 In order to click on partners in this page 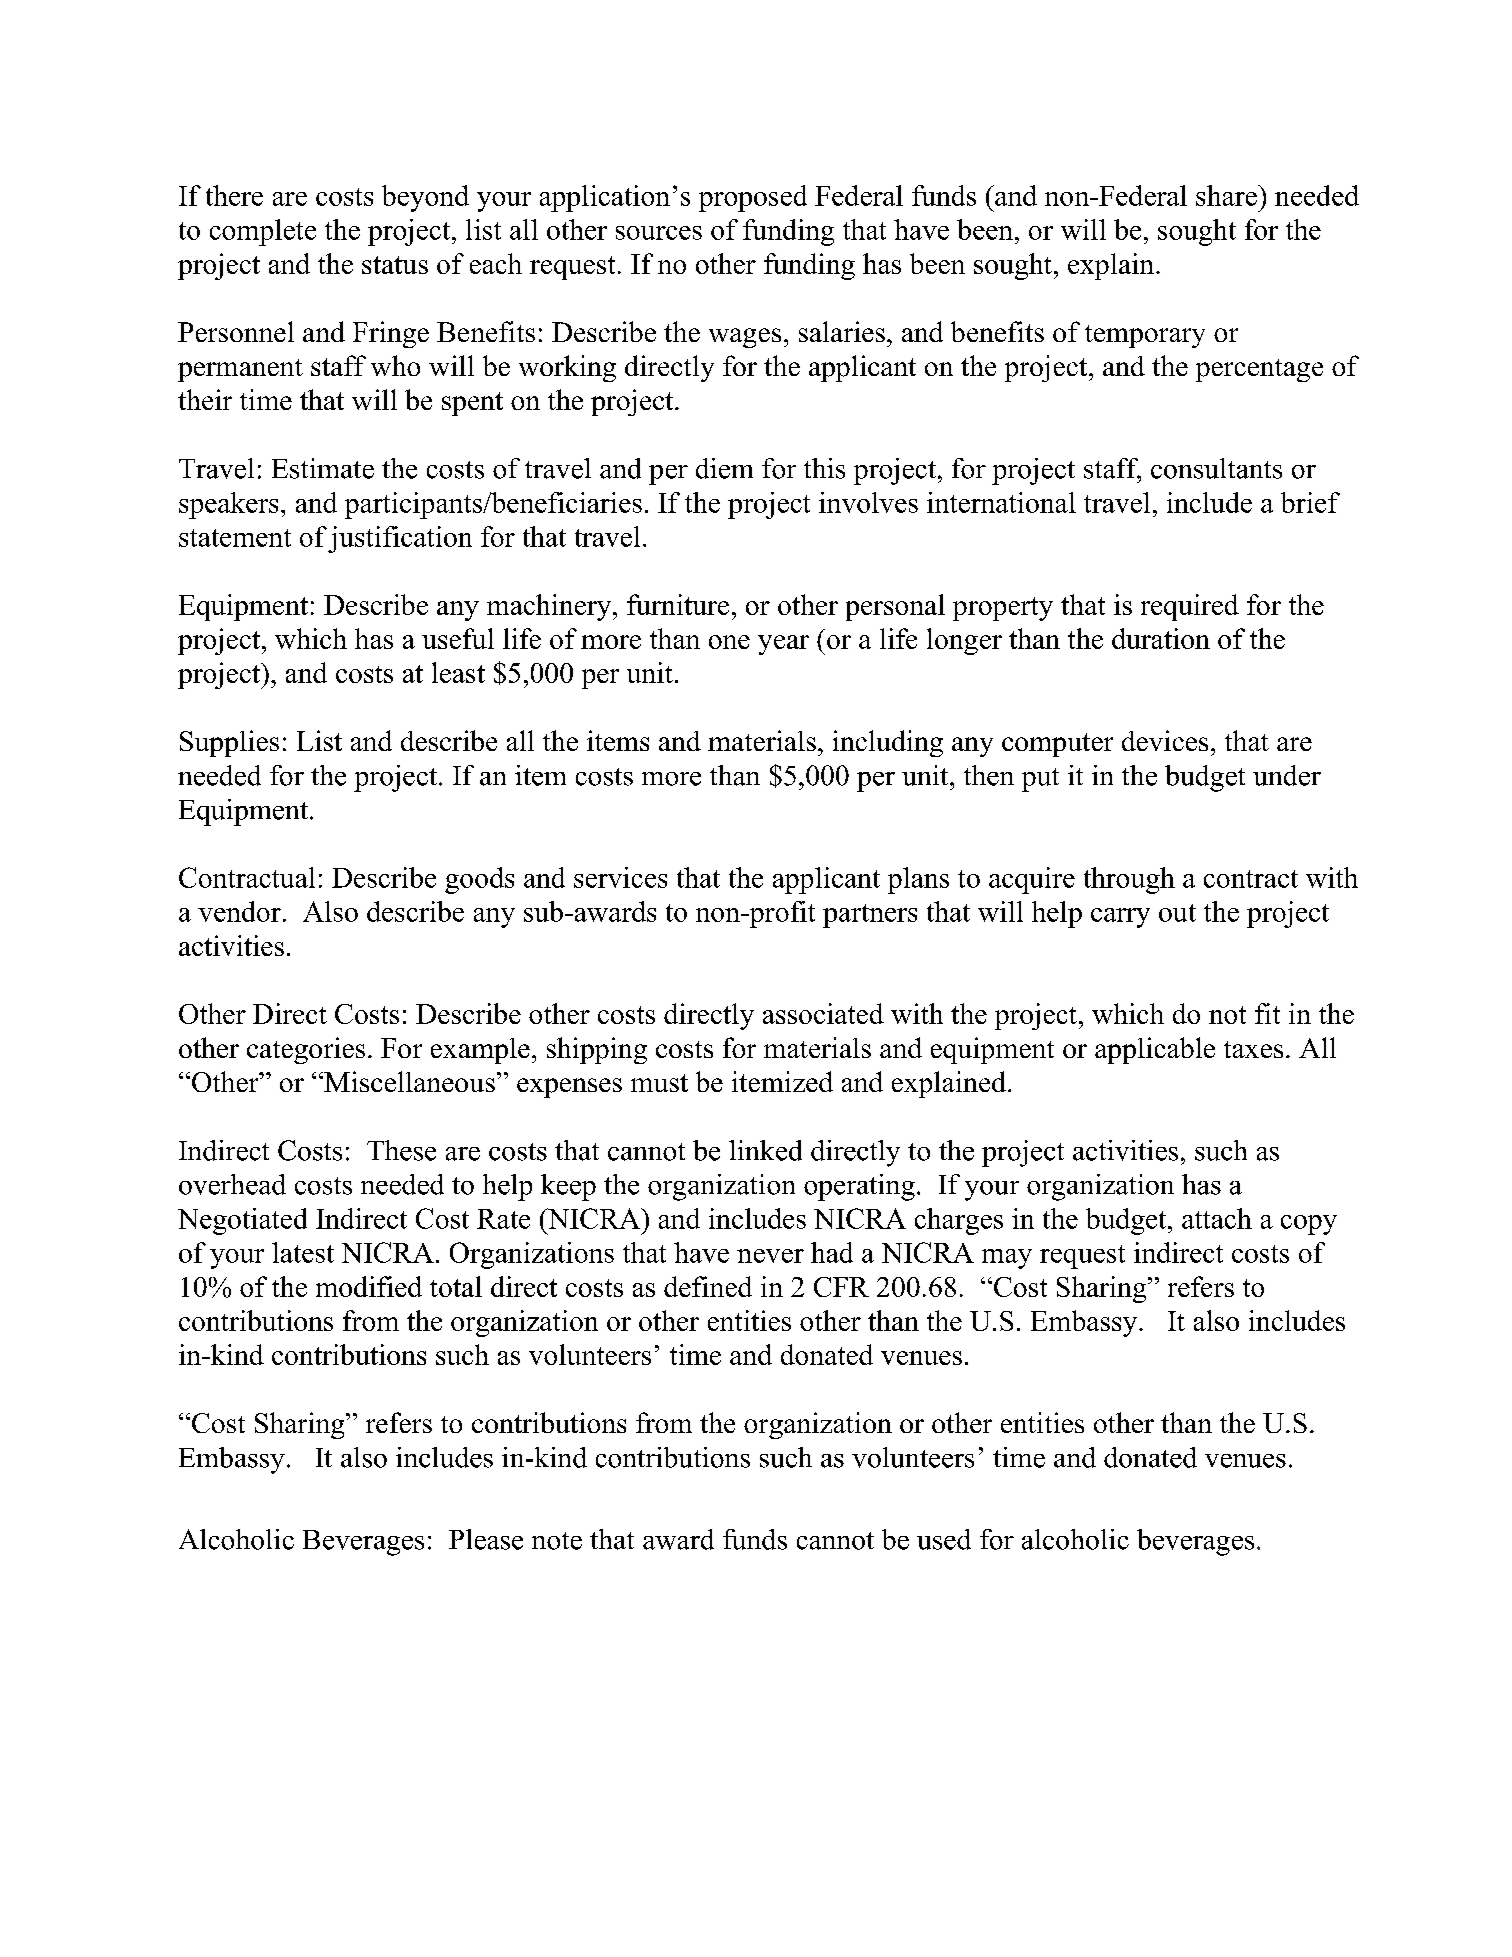, I will do `click(870, 916)`.
